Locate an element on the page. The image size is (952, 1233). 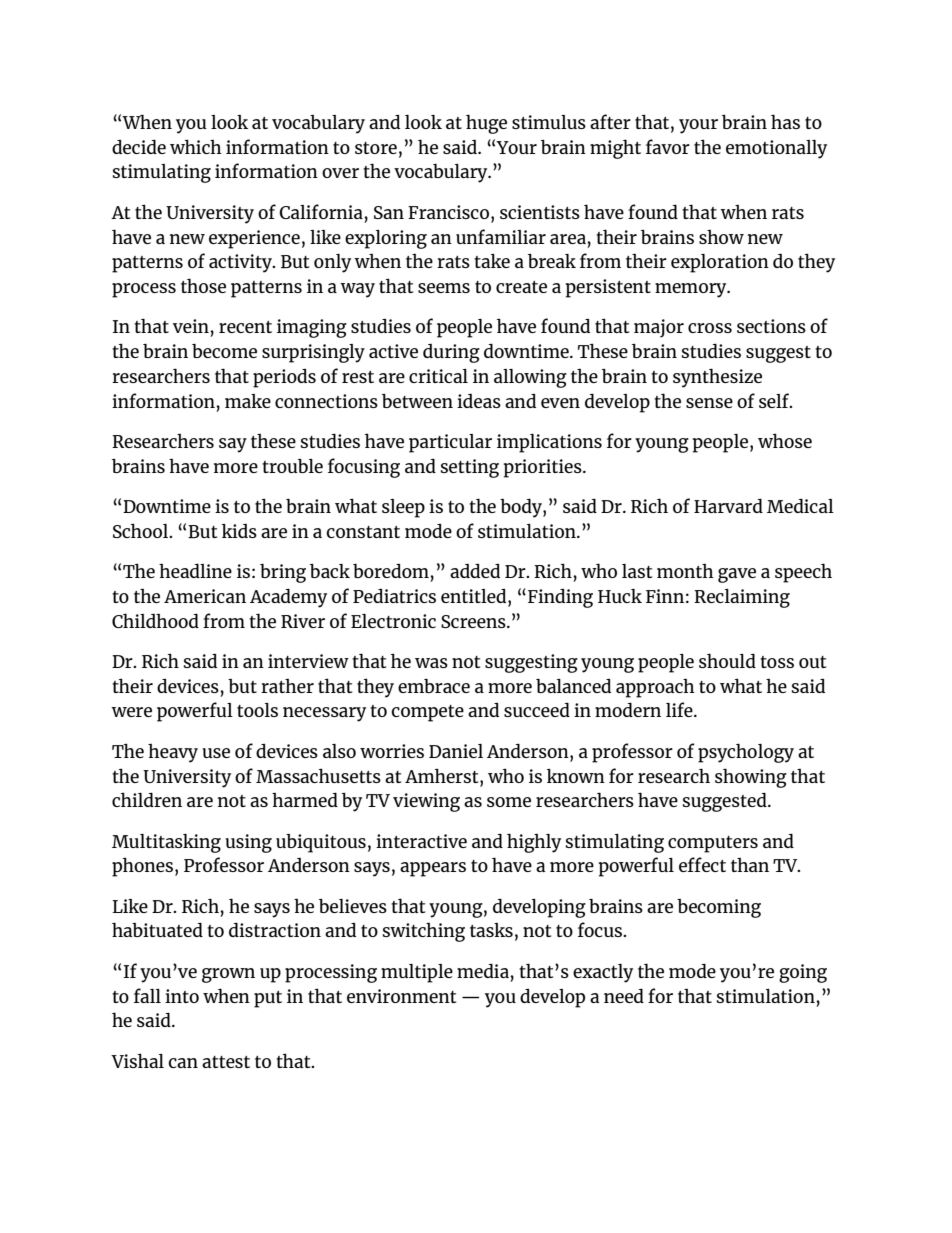
particular is located at coordinates (450, 443).
